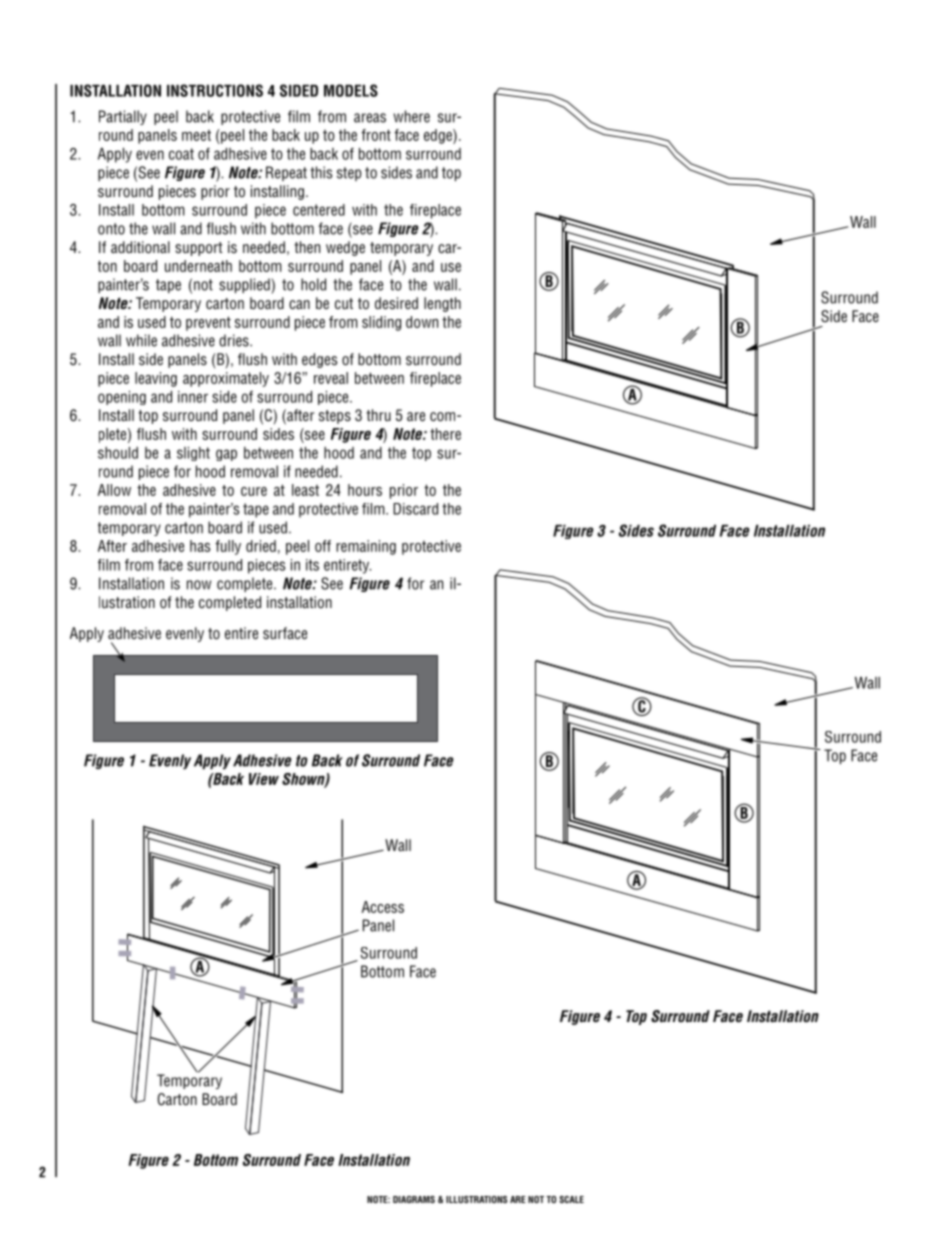 This screenshot has width=952, height=1233. Describe the element at coordinates (445, 434) in the screenshot. I see `there` at that location.
